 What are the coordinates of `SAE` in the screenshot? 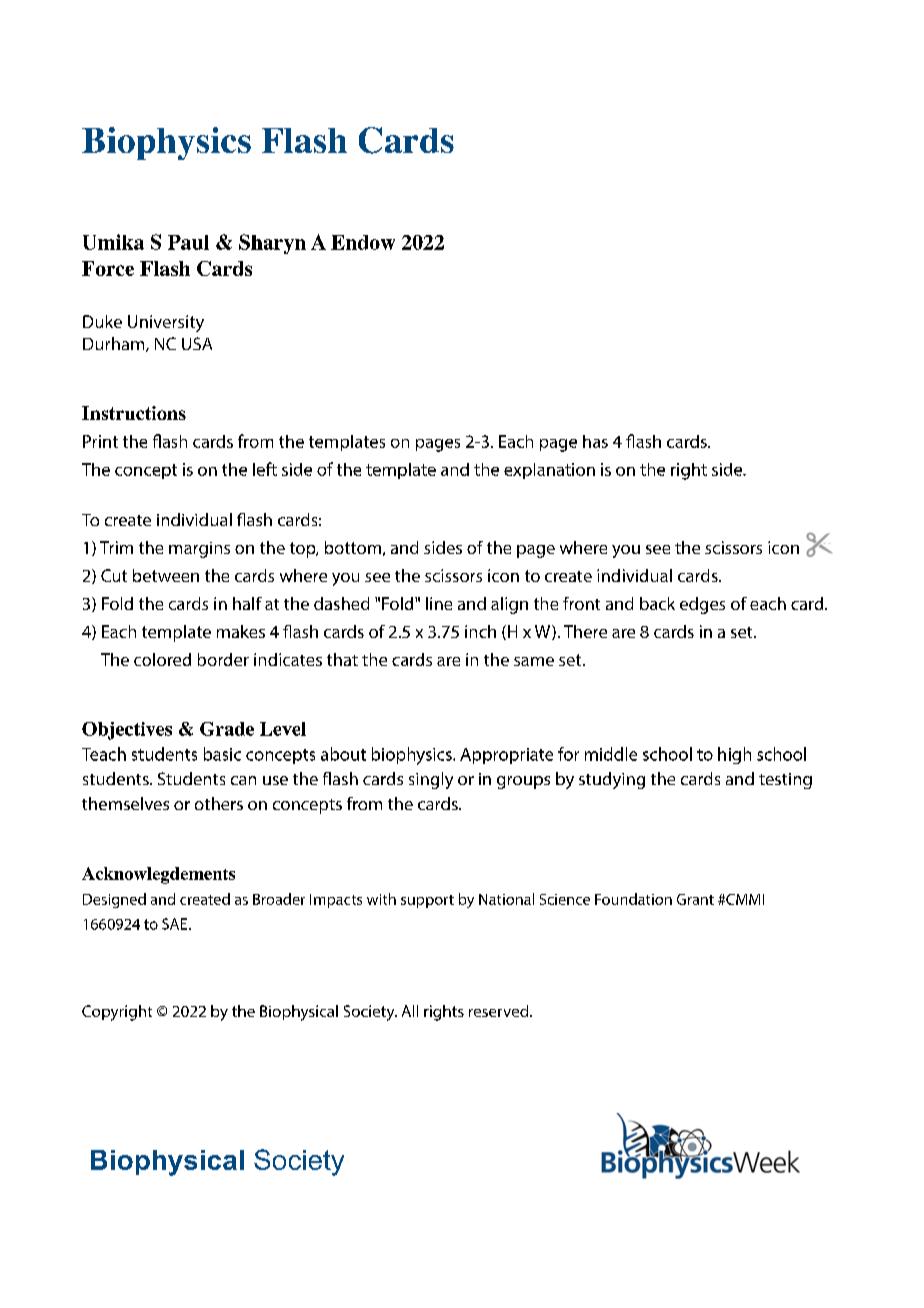 It's located at (174, 924).
